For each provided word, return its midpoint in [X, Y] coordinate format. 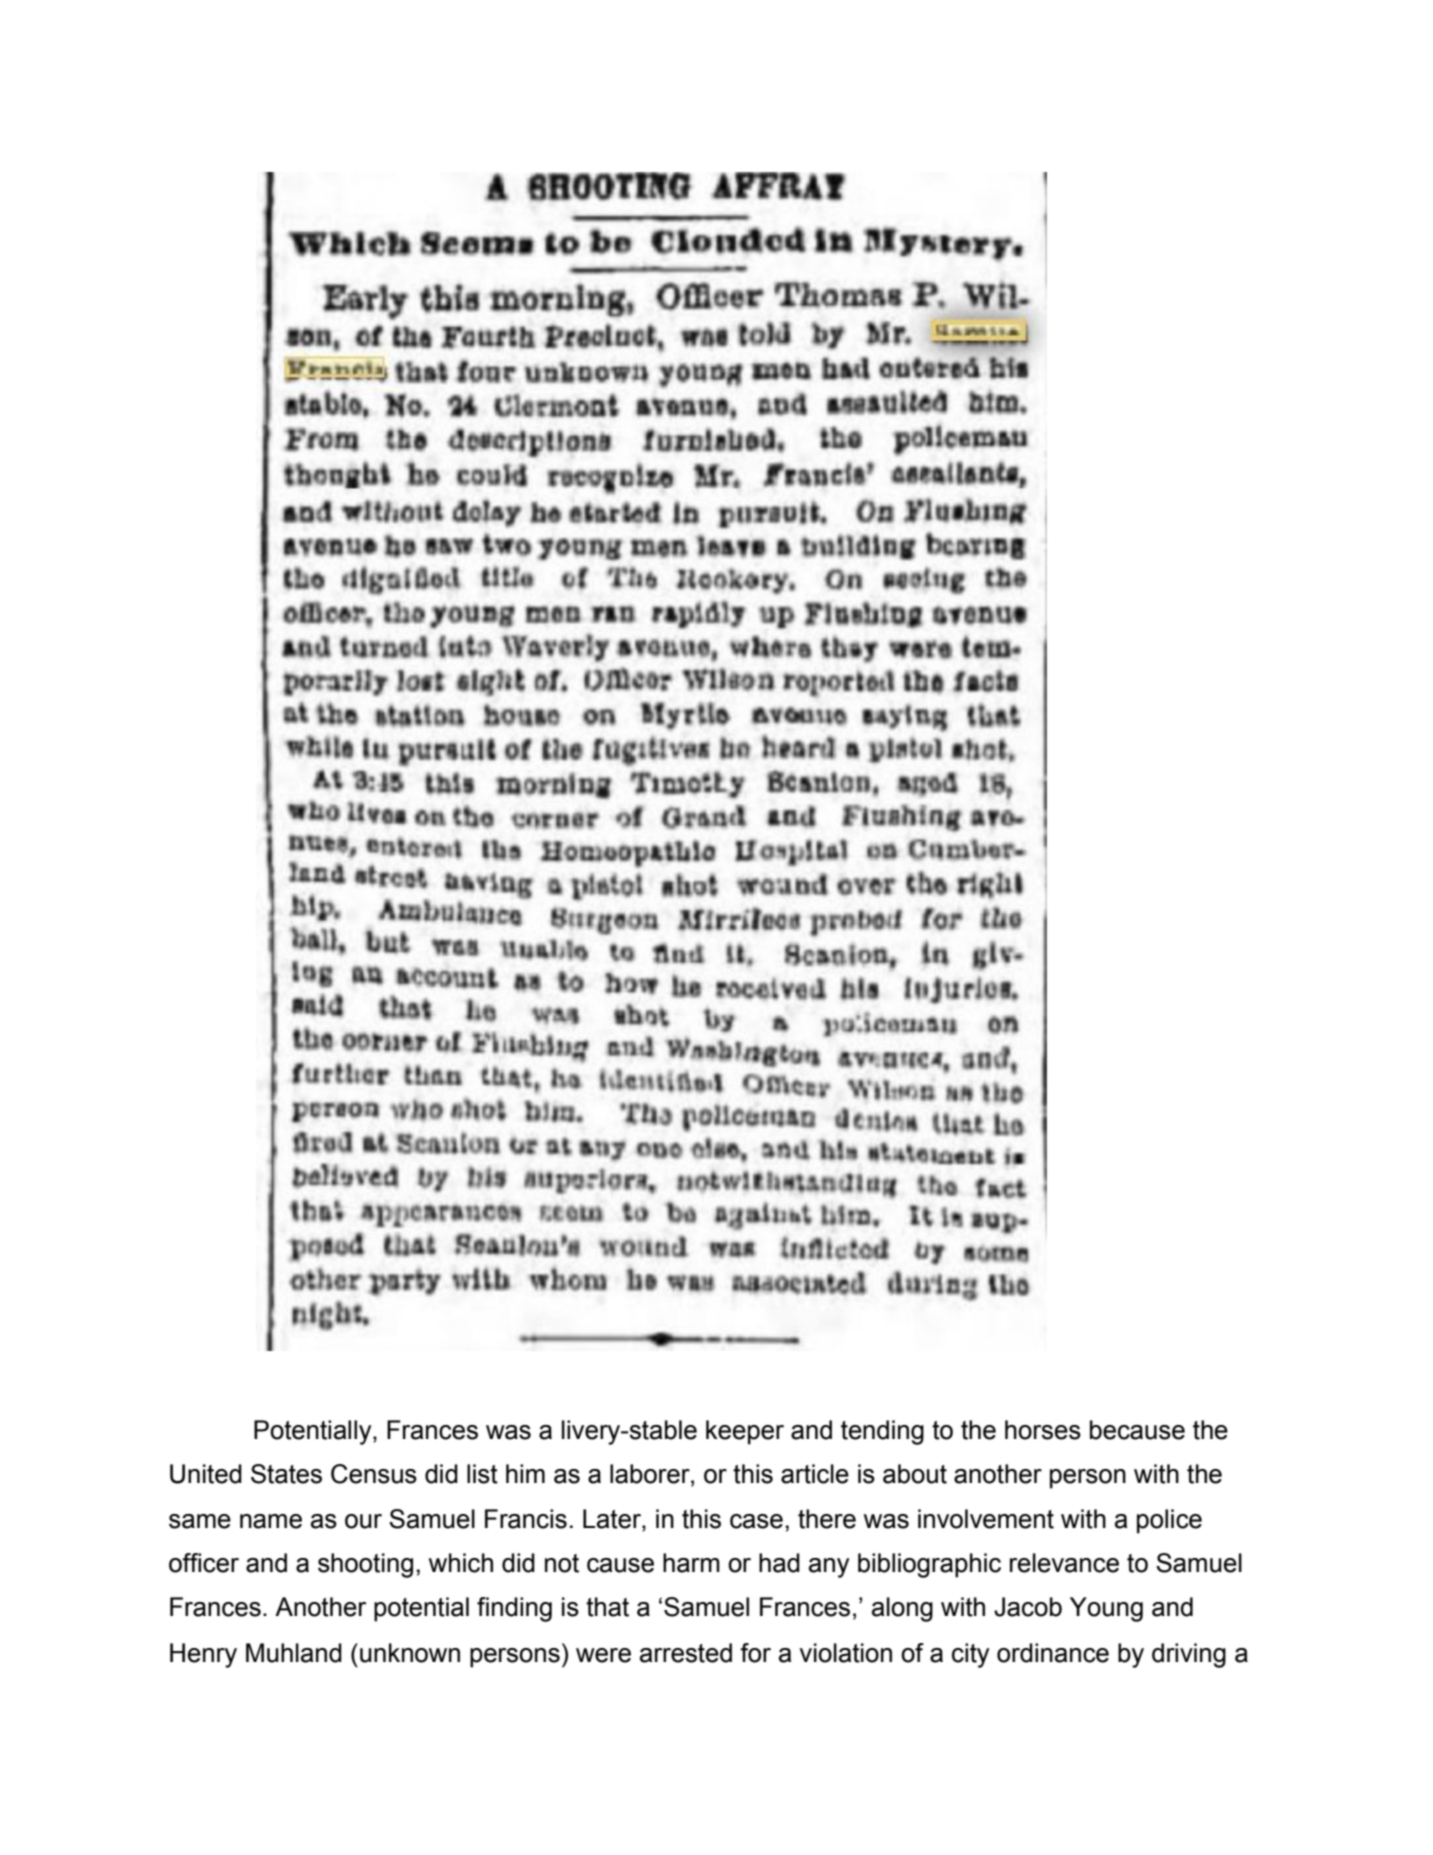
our [363, 1521]
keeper [745, 1432]
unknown [410, 1653]
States [286, 1474]
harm [691, 1563]
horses [1043, 1430]
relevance [1064, 1563]
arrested [686, 1653]
